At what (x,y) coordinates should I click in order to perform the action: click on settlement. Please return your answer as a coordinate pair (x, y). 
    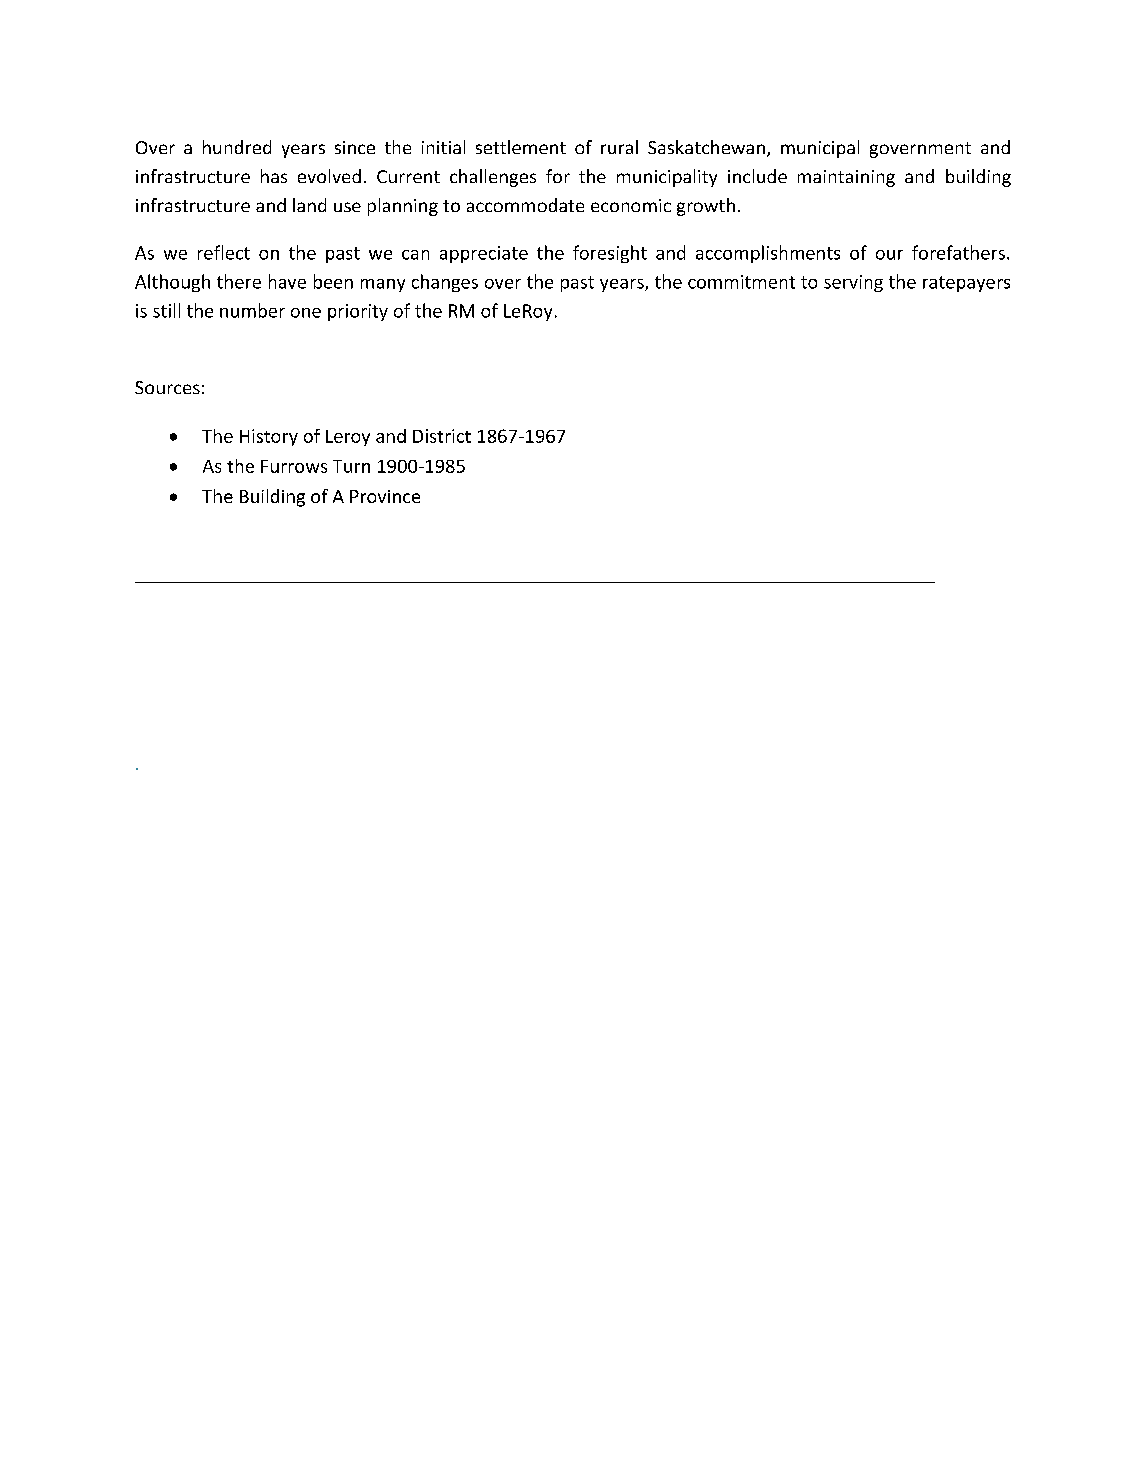
    Looking at the image, I should click on (521, 147).
